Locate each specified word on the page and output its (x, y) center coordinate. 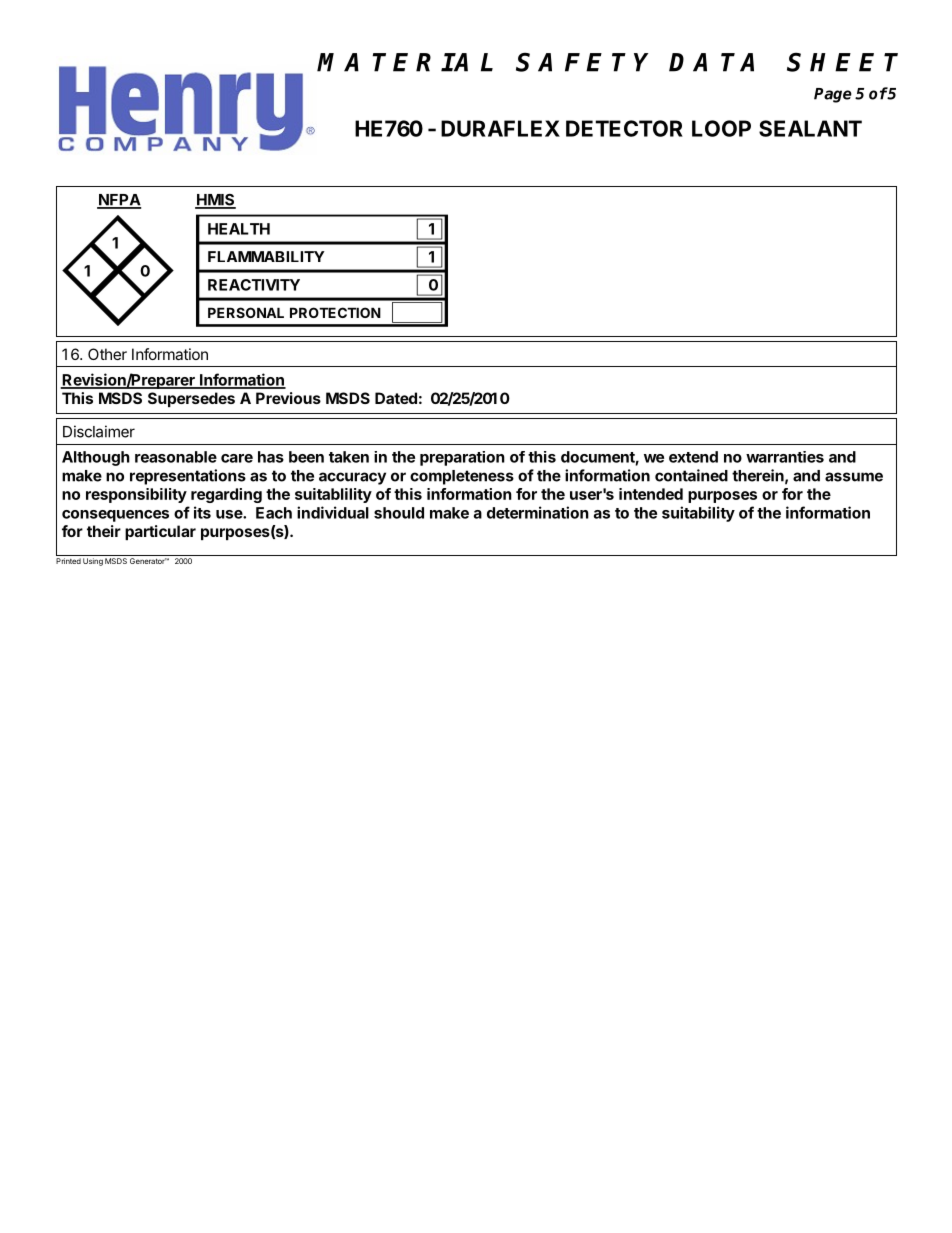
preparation (462, 458)
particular (160, 532)
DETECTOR (624, 128)
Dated (396, 398)
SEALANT (810, 128)
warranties (785, 457)
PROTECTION (335, 312)
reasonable (176, 457)
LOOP (721, 128)
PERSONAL (246, 312)
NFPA (119, 201)
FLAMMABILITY (266, 256)
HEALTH (239, 229)
